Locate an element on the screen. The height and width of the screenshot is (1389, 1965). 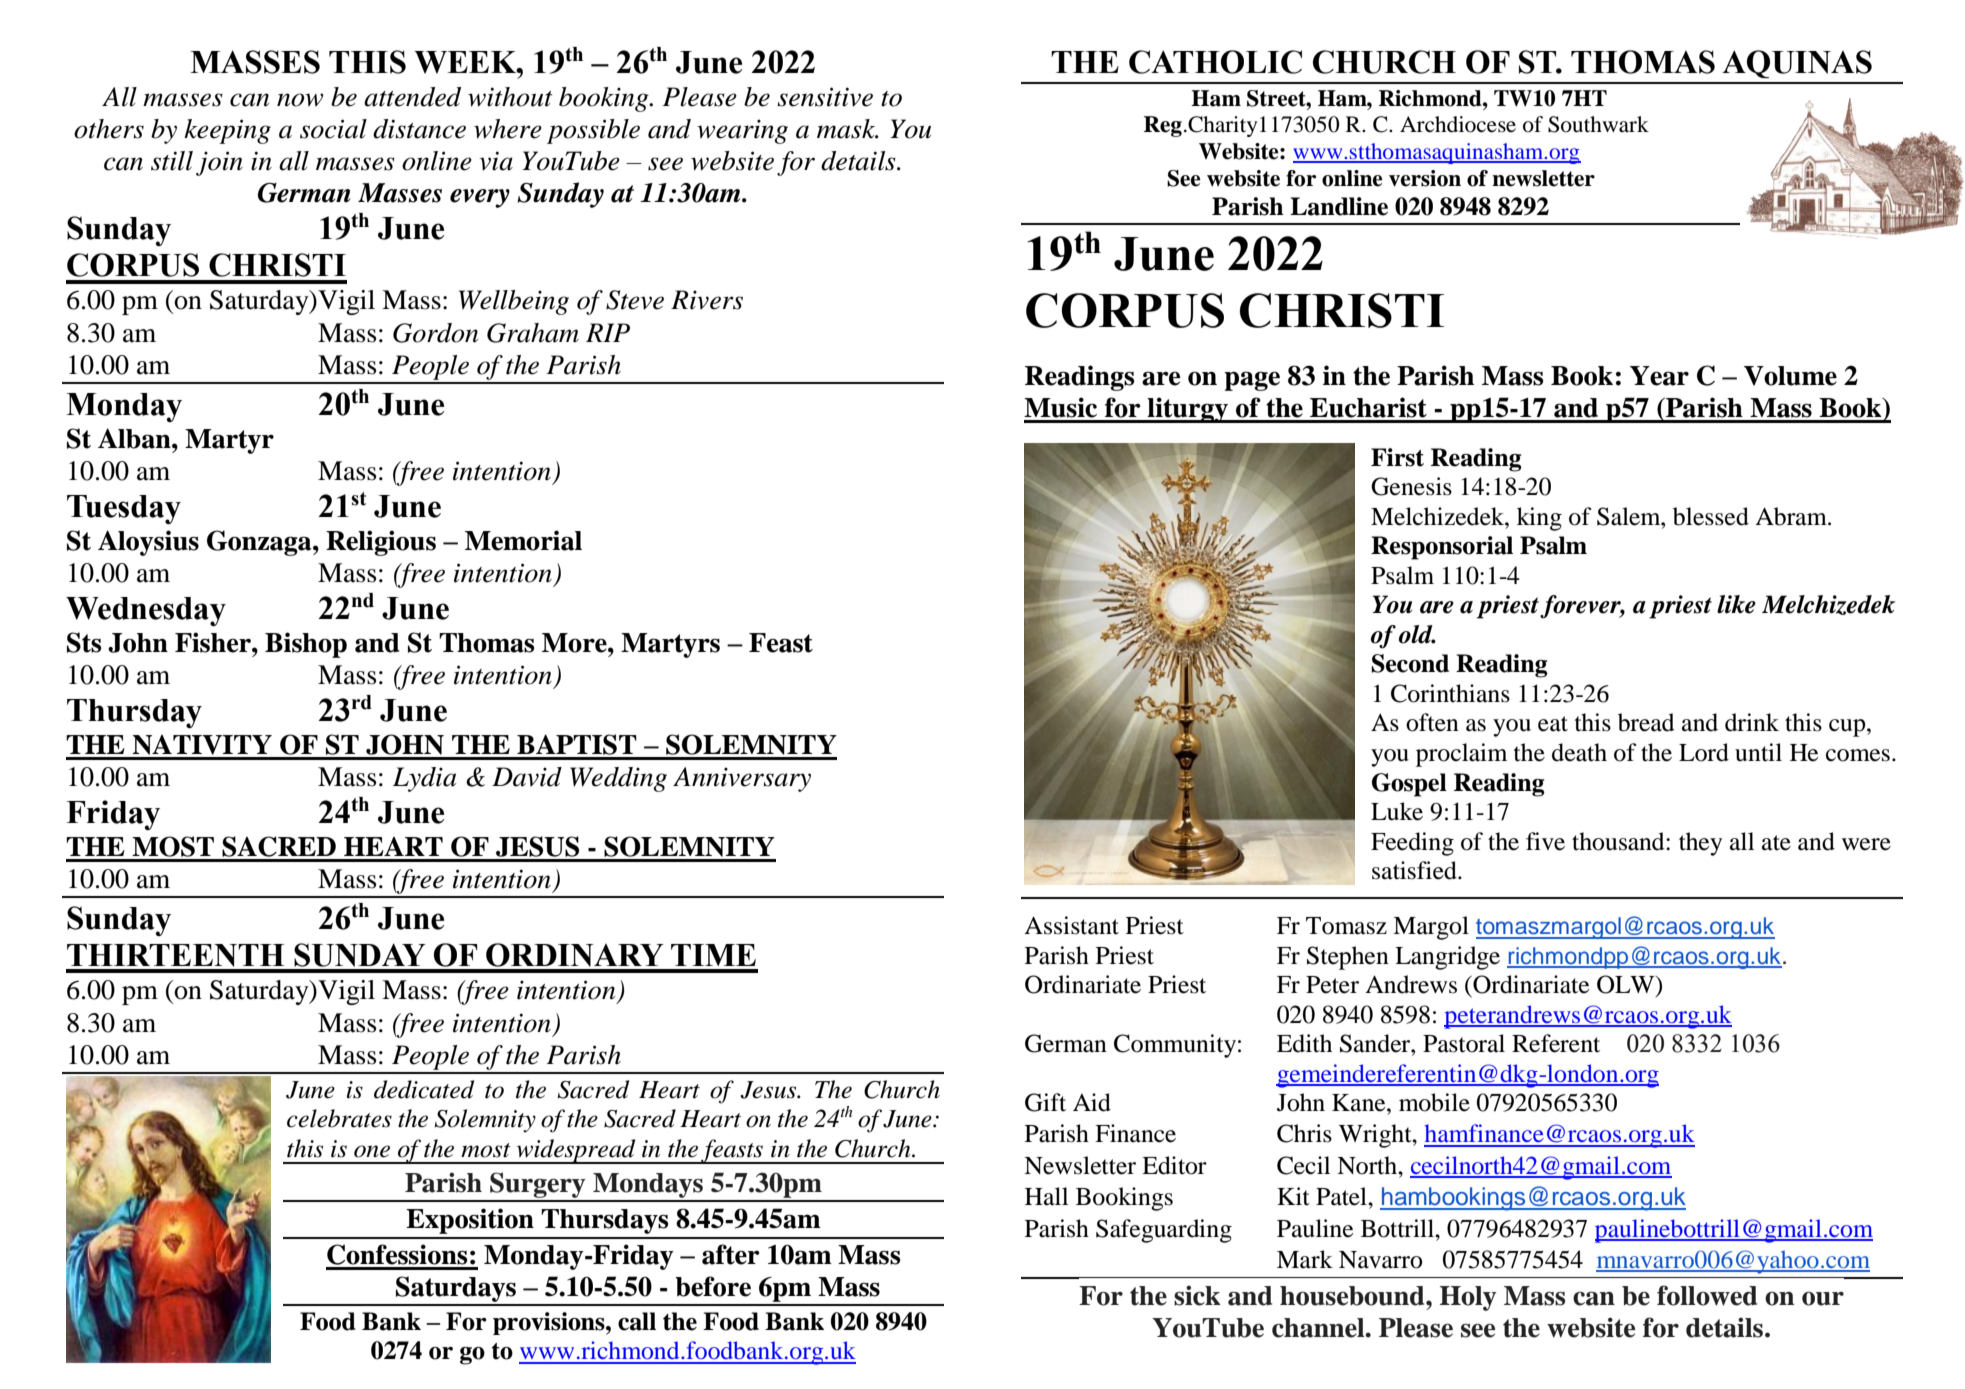
Exposition is located at coordinates (470, 1221).
